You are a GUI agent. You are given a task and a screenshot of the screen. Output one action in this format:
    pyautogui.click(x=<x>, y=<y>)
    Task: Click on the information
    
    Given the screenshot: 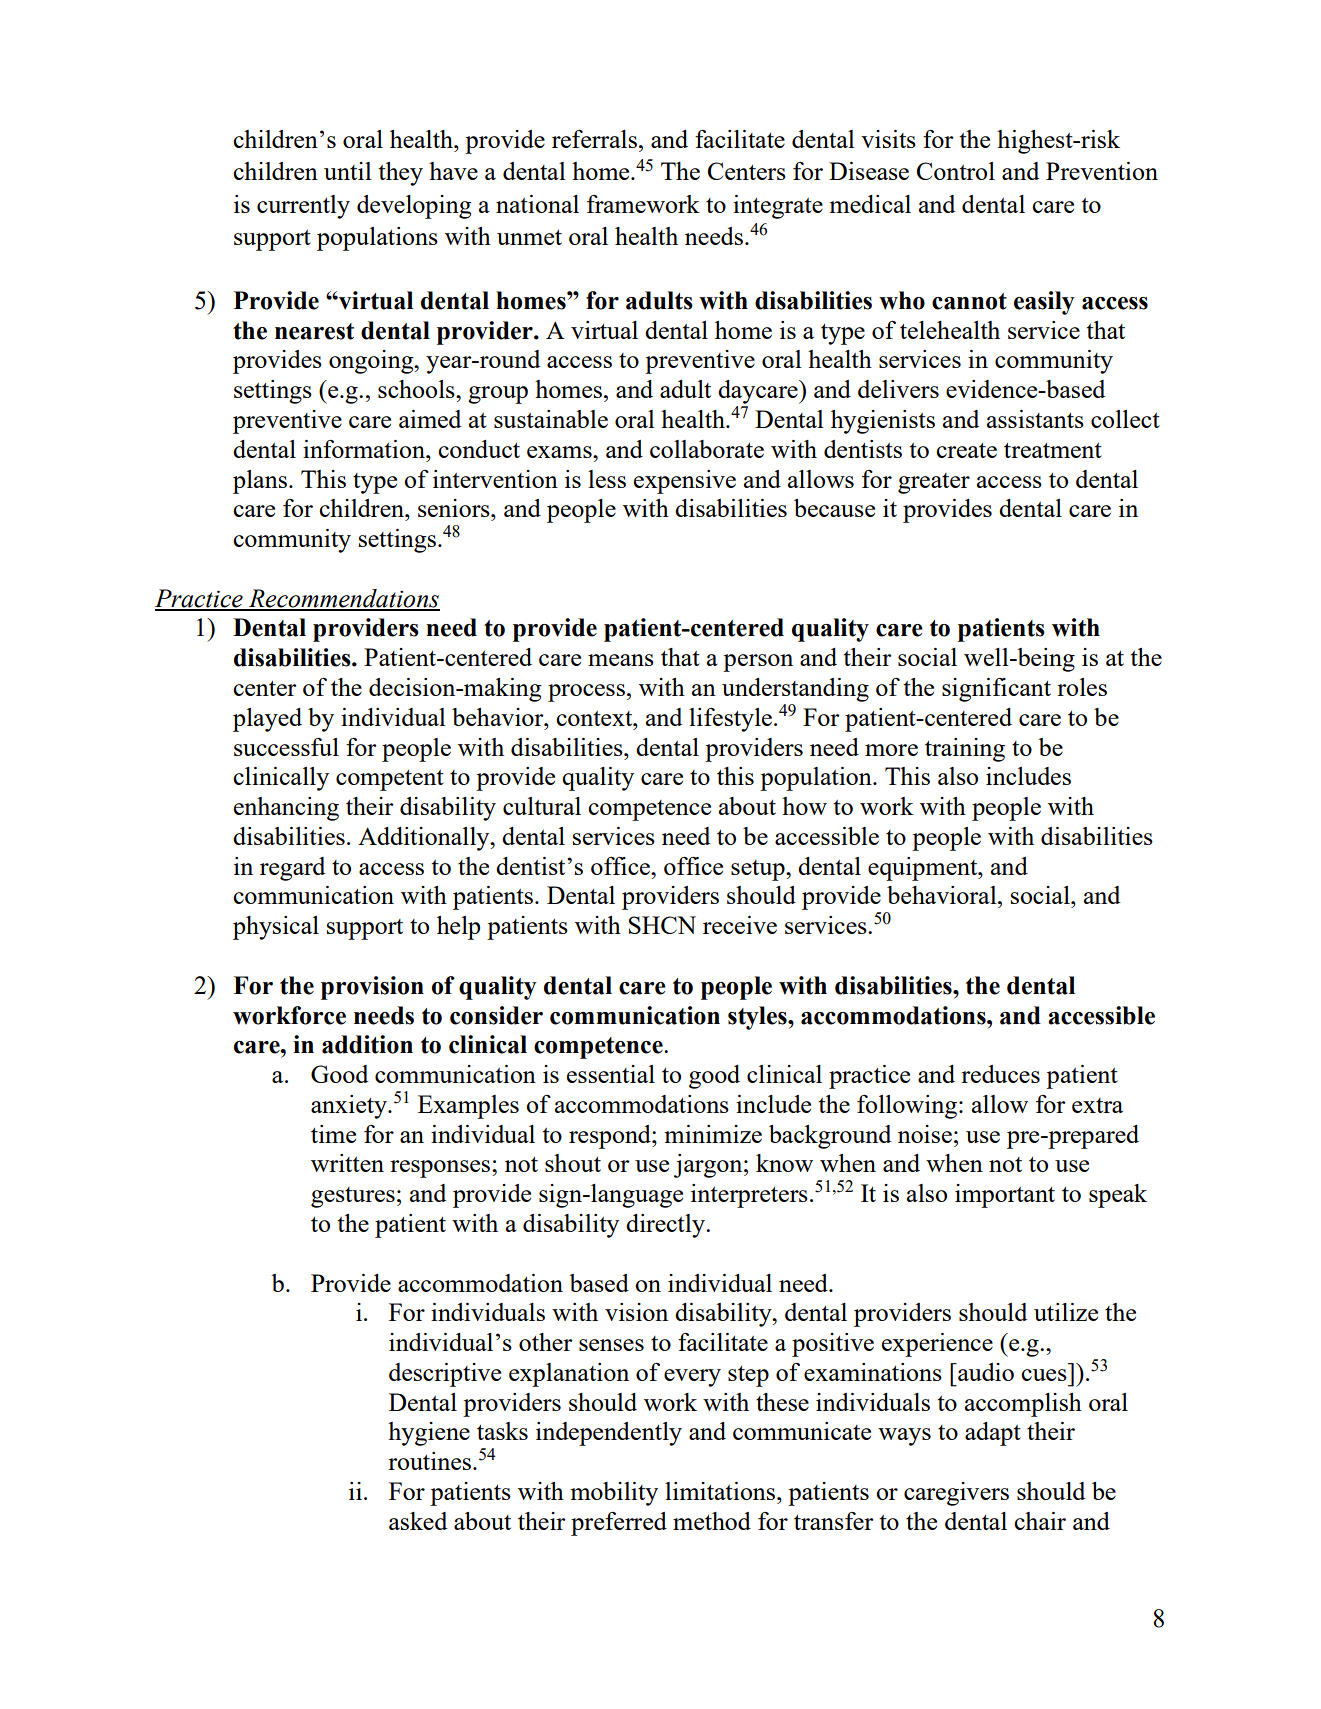 What is the action you would take?
    pyautogui.click(x=365, y=449)
